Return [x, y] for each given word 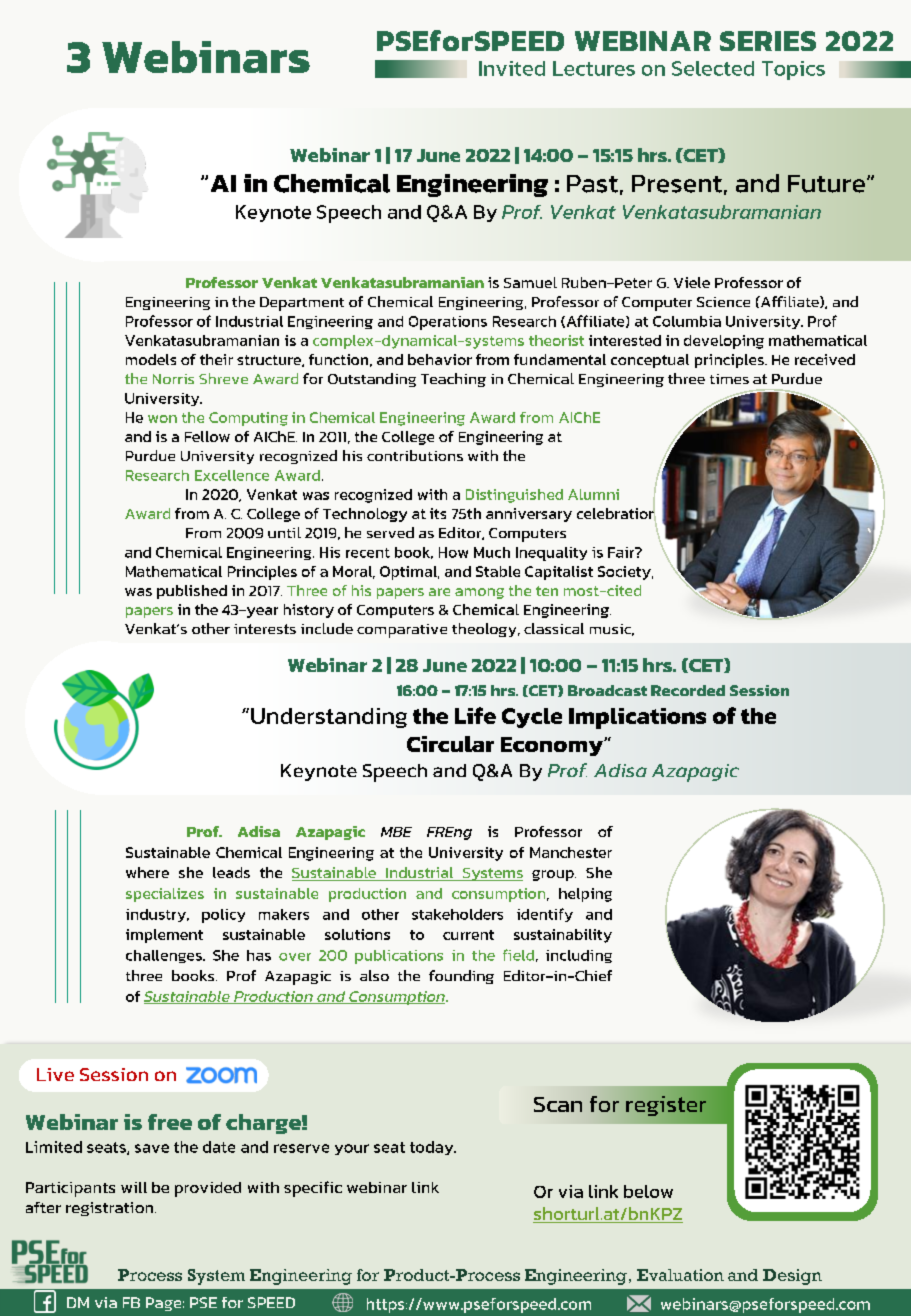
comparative [402, 631]
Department [302, 304]
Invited [512, 68]
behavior [440, 359]
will [134, 1187]
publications [399, 957]
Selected [713, 68]
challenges [165, 956]
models [151, 359]
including [579, 956]
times [729, 379]
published [192, 592]
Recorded [688, 690]
